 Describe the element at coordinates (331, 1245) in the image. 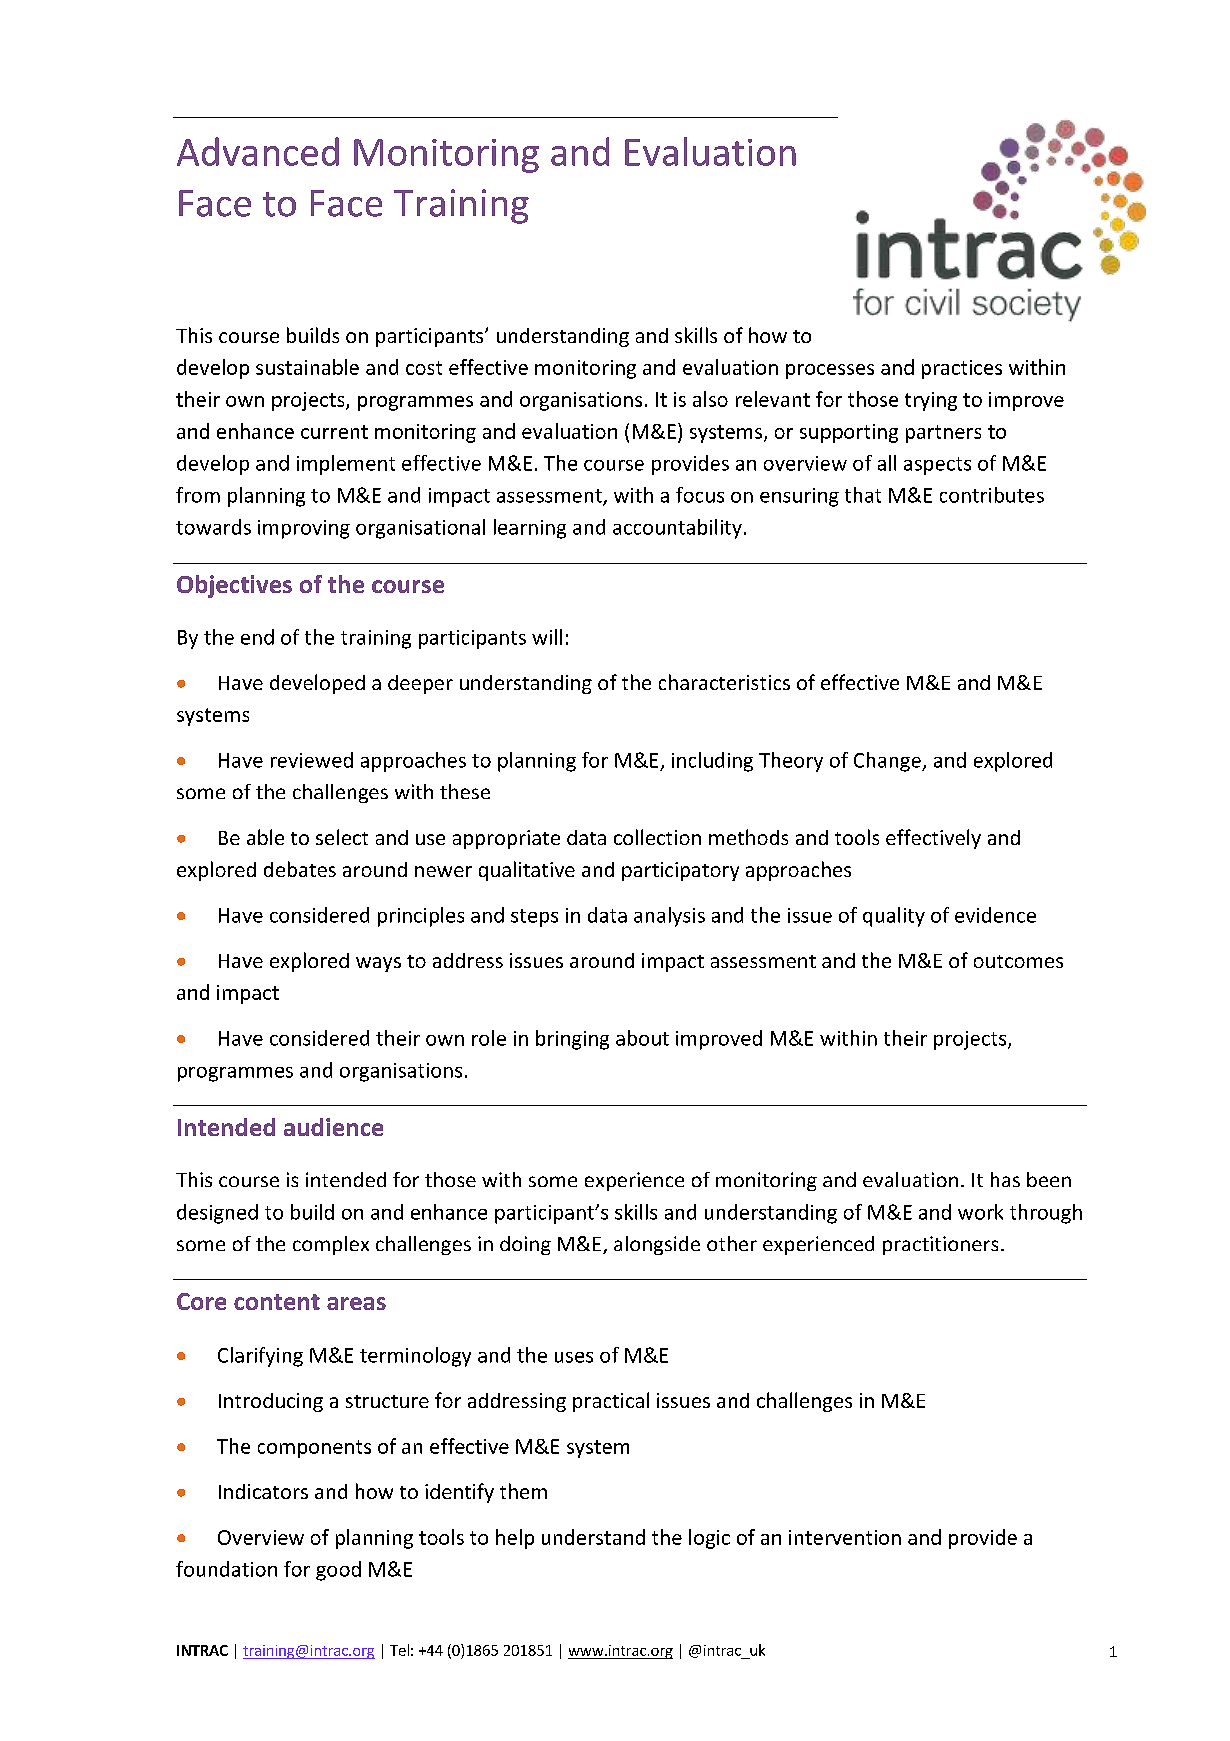

I see `complex` at that location.
